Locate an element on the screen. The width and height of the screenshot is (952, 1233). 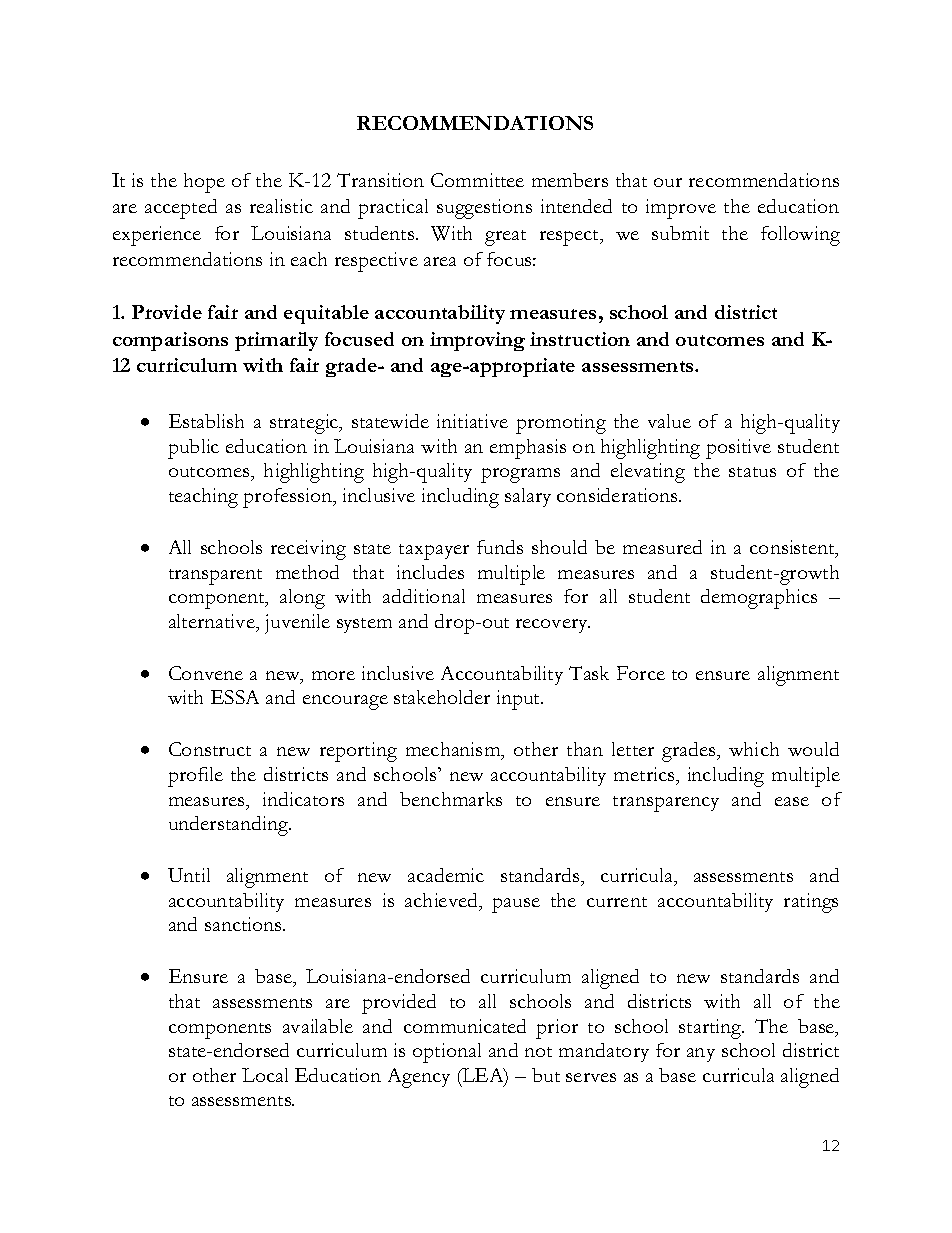
Local is located at coordinates (265, 1075).
